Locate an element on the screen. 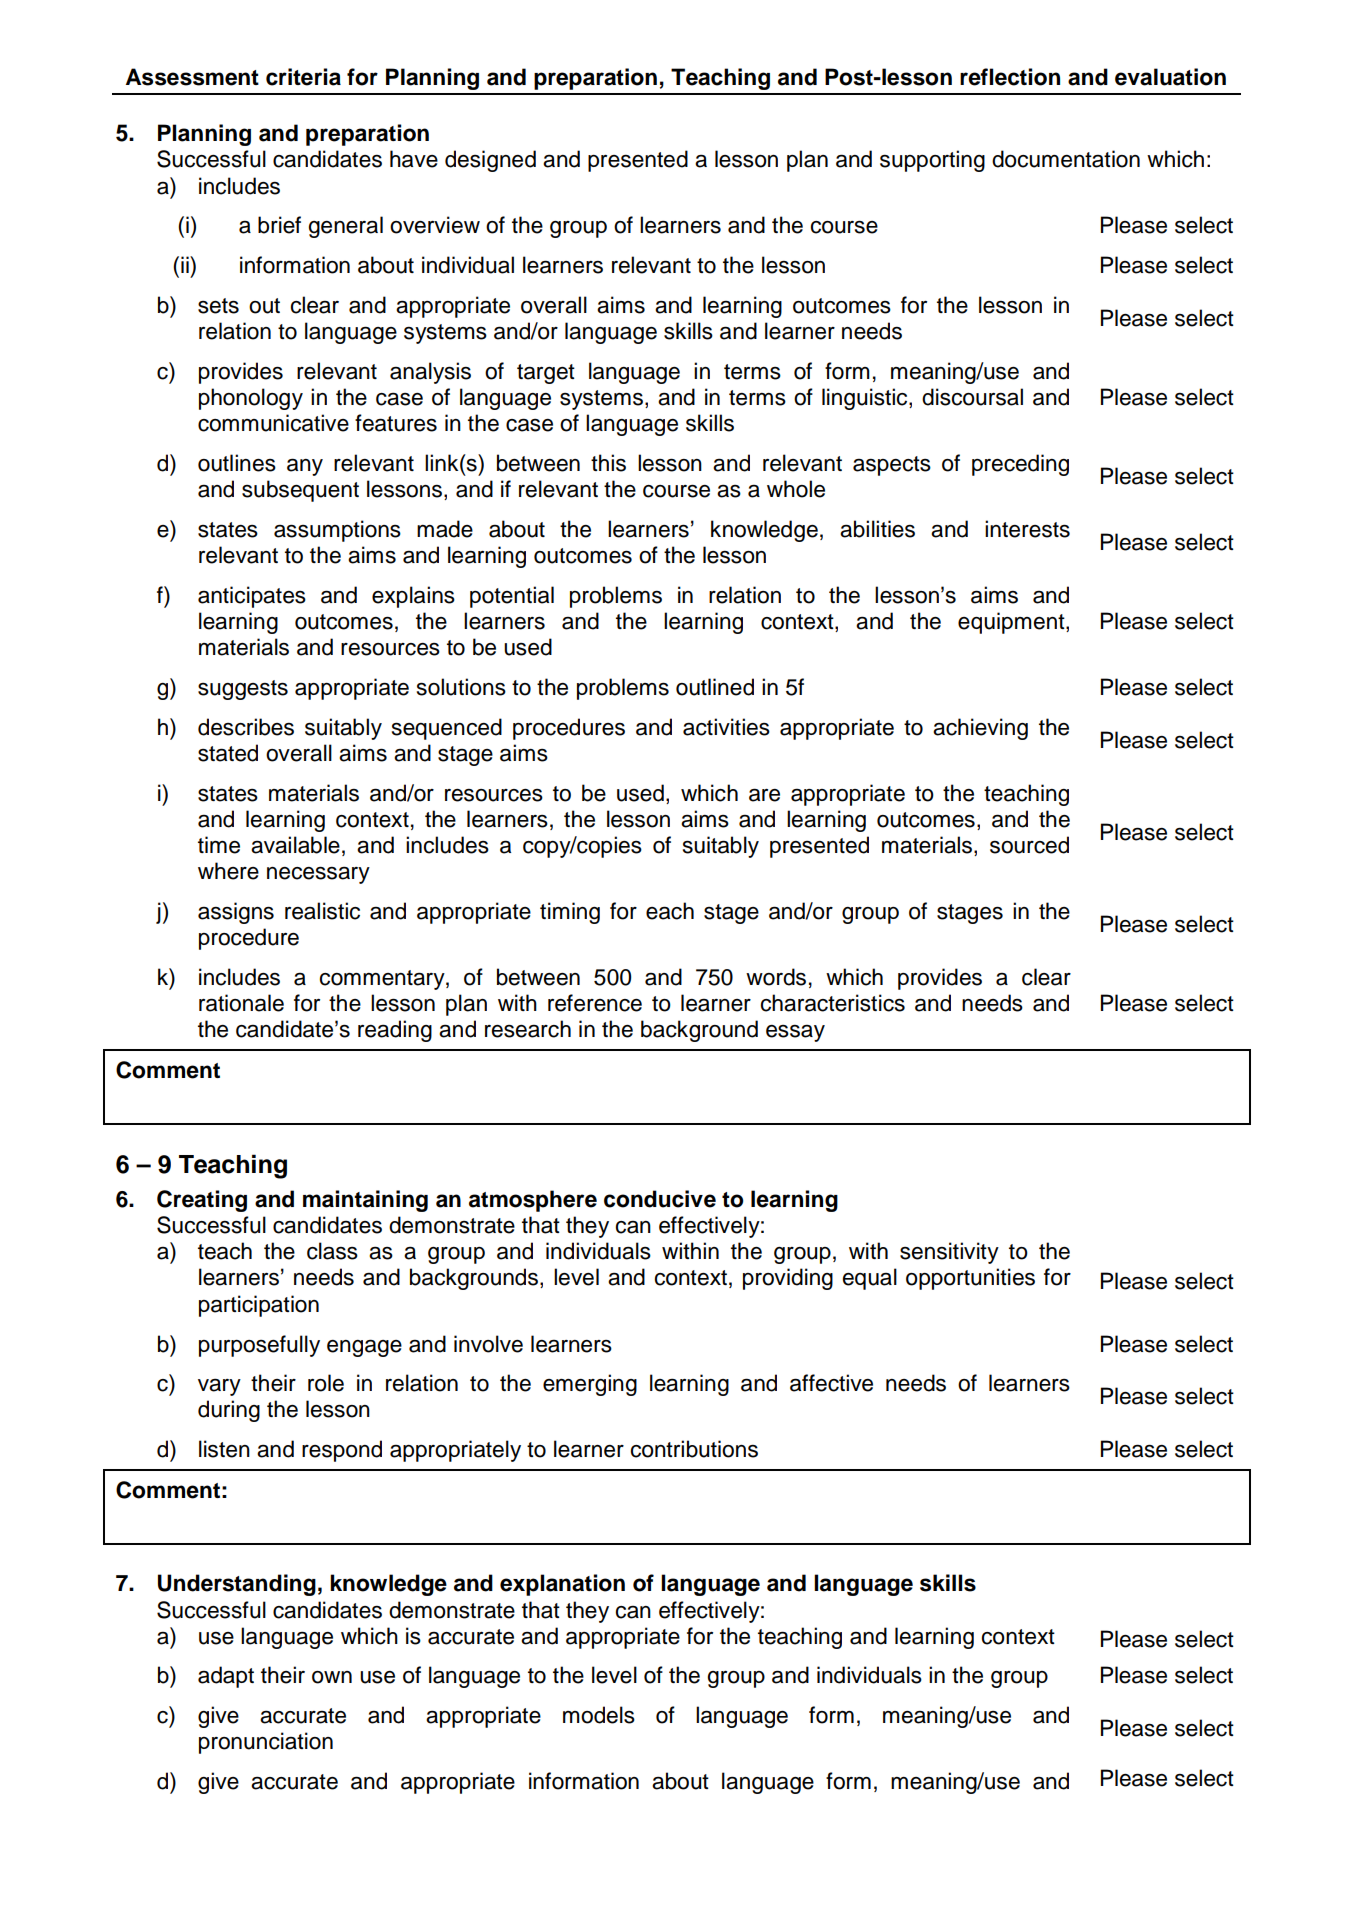 The height and width of the screenshot is (1915, 1353). contributions is located at coordinates (694, 1449).
